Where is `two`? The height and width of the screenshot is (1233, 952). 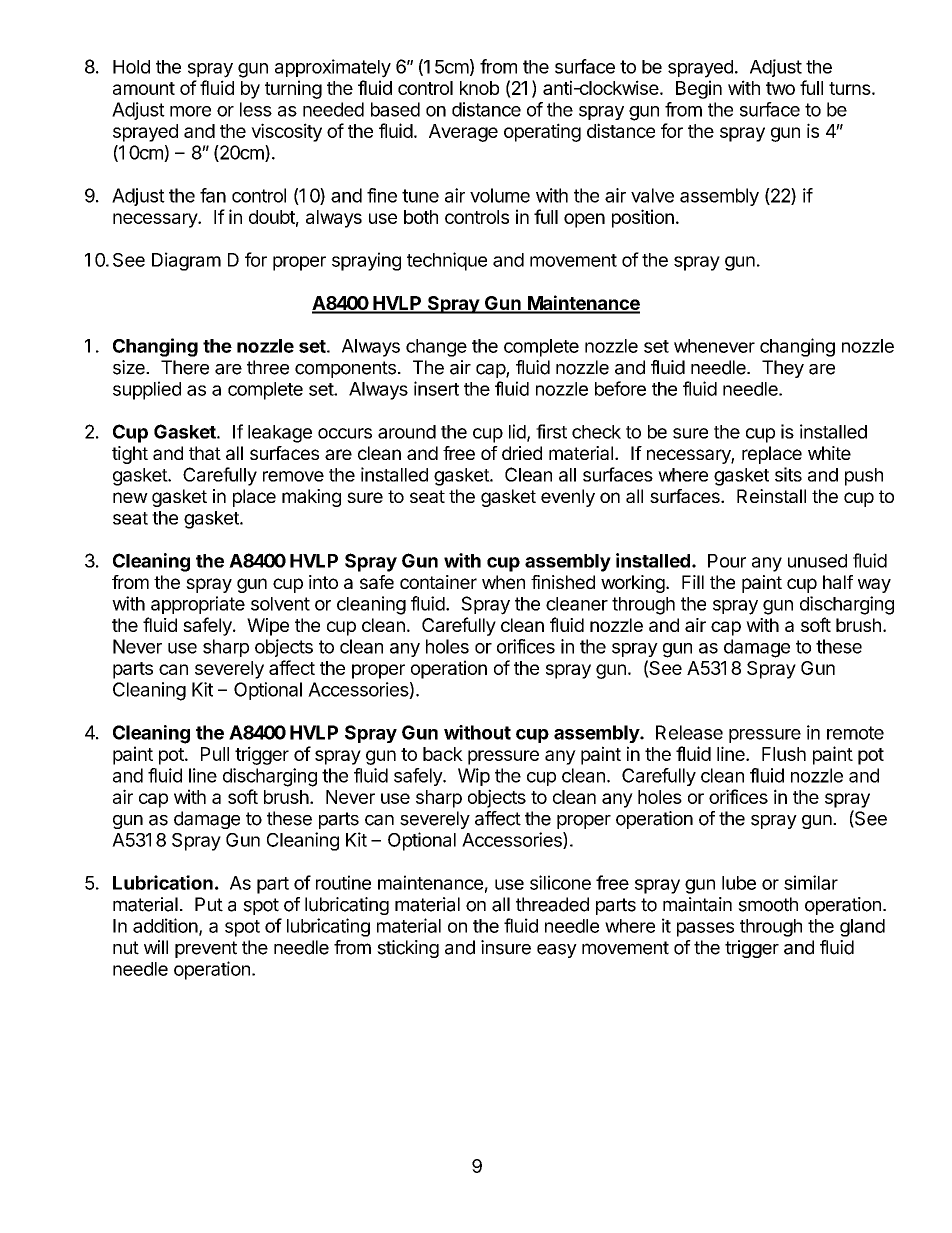 two is located at coordinates (780, 88).
